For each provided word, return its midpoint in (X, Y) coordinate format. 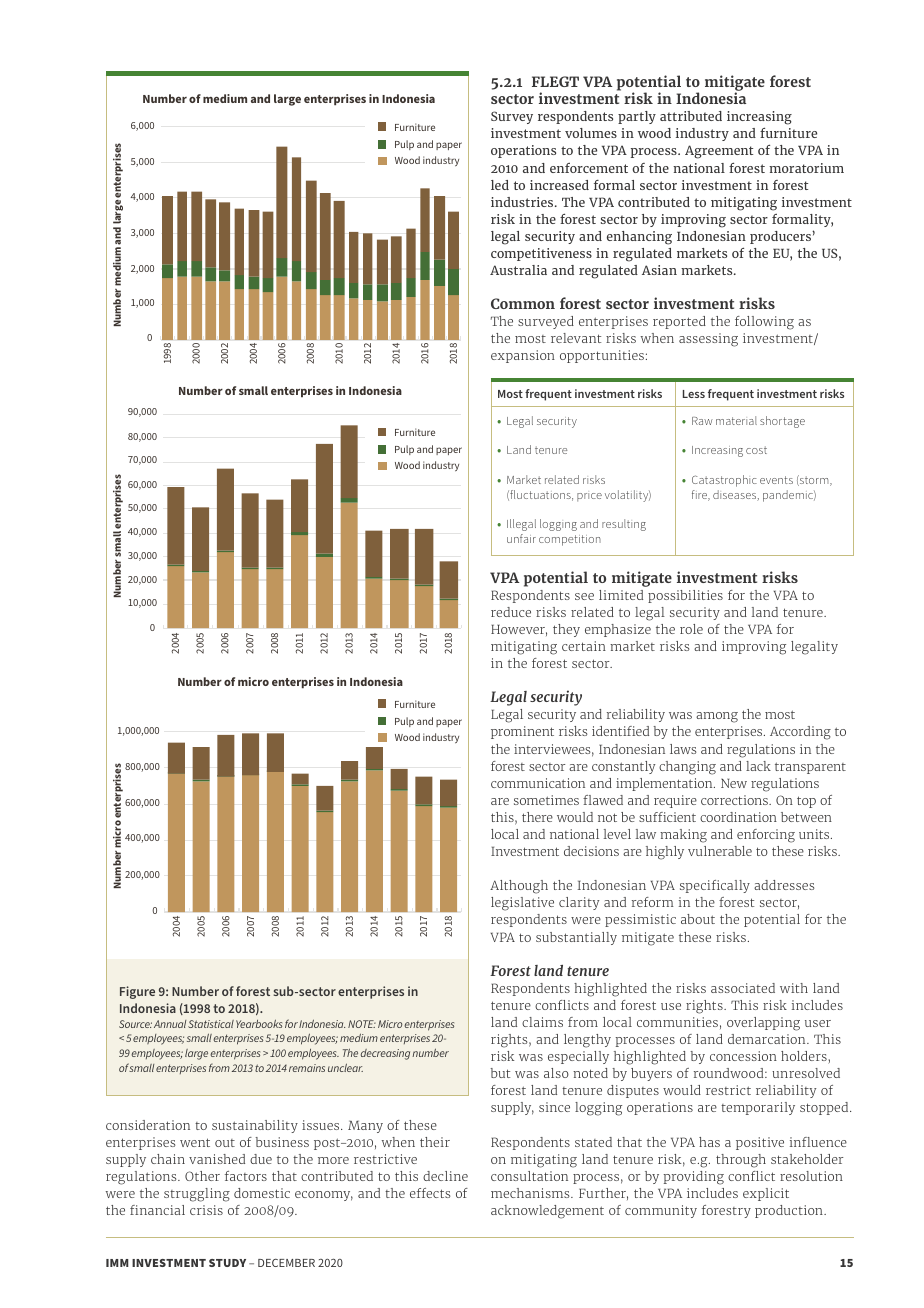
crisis (206, 1210)
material (736, 420)
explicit (766, 1194)
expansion (523, 356)
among (717, 717)
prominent (522, 732)
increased (559, 185)
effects (430, 1193)
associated (743, 988)
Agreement (719, 152)
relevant (576, 338)
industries (523, 202)
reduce (511, 612)
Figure (137, 992)
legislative (522, 904)
